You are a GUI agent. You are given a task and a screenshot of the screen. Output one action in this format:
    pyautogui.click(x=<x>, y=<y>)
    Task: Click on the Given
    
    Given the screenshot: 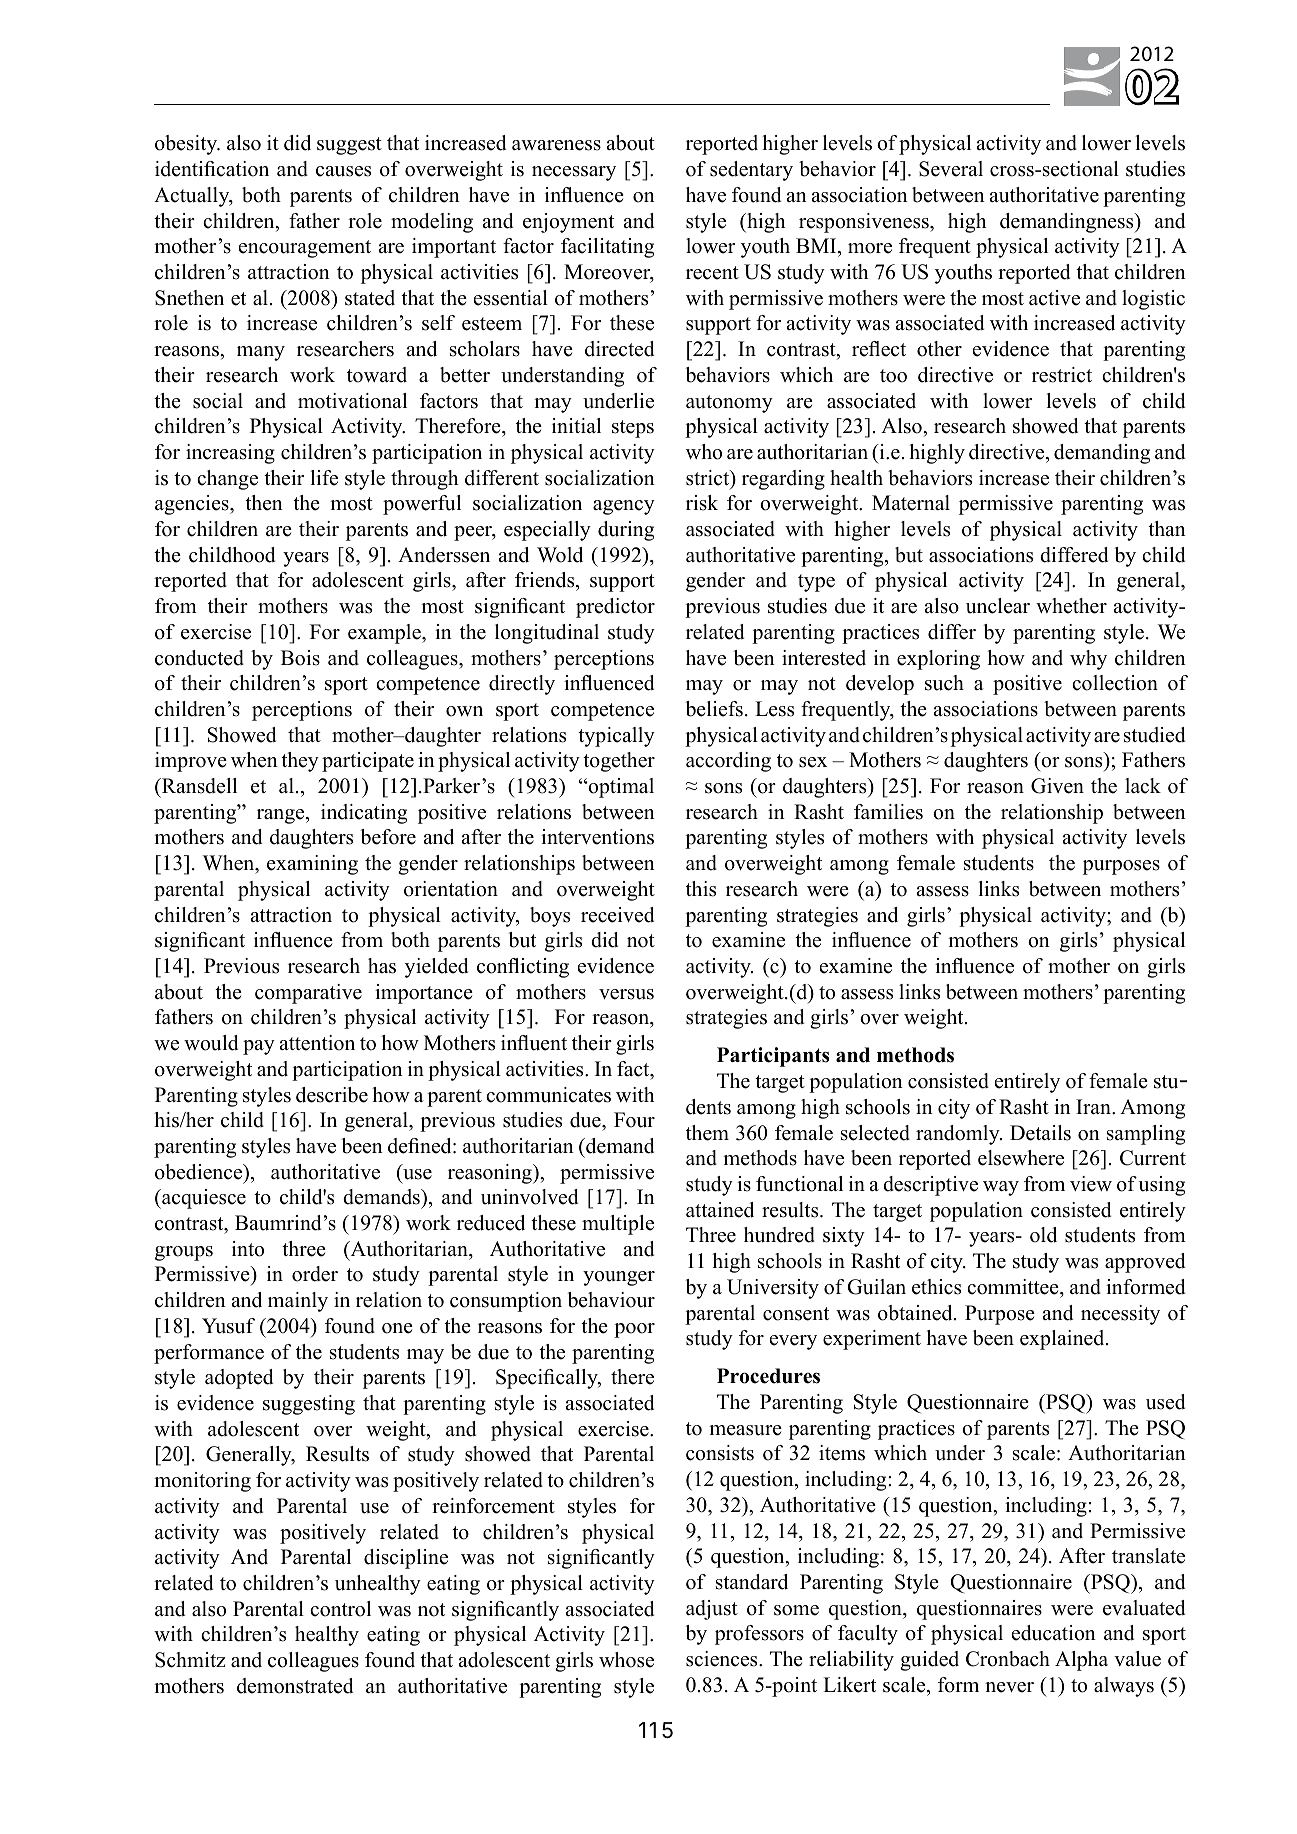 What is the action you would take?
    pyautogui.click(x=1057, y=786)
